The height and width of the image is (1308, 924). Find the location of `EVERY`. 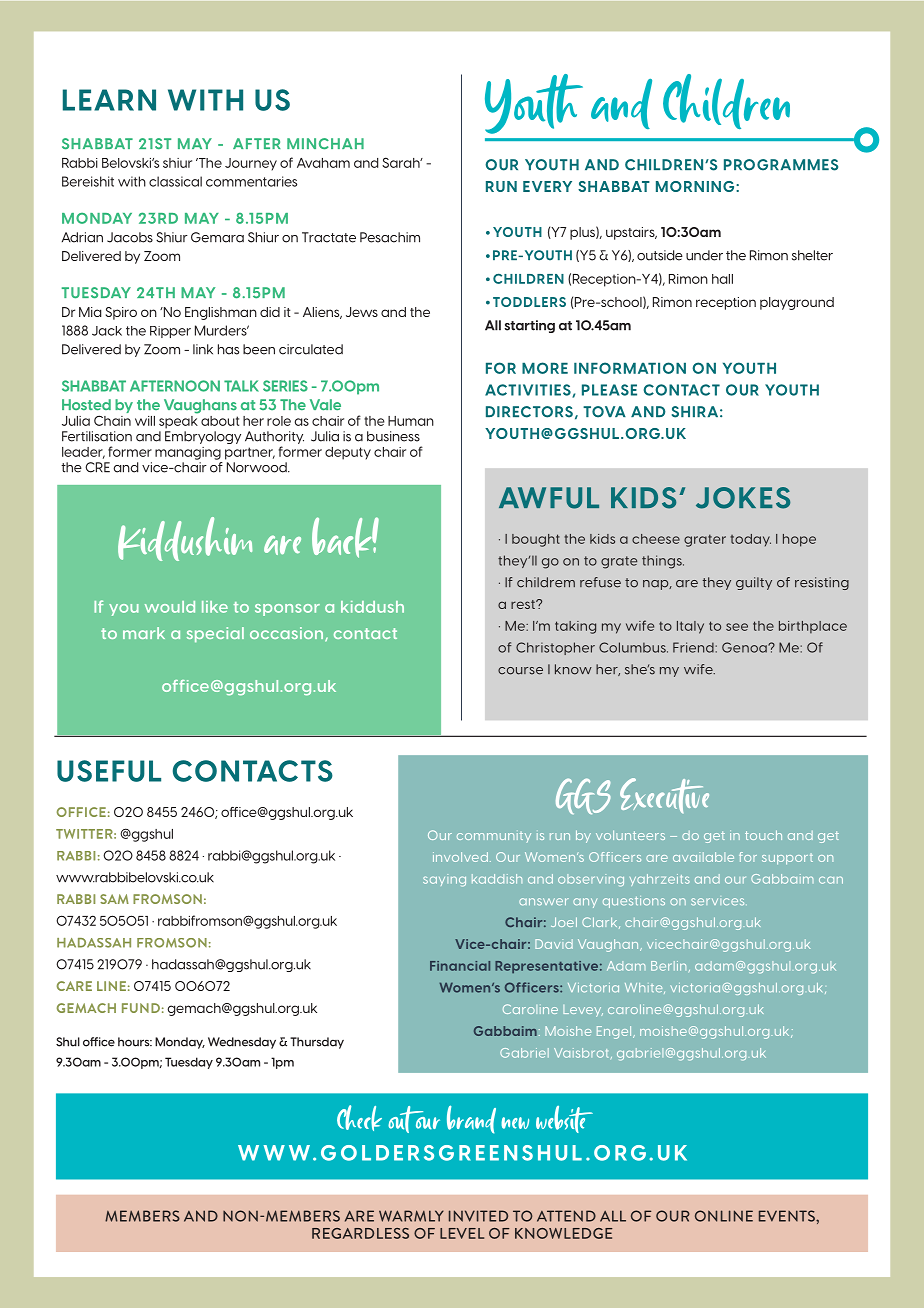

EVERY is located at coordinates (547, 186).
